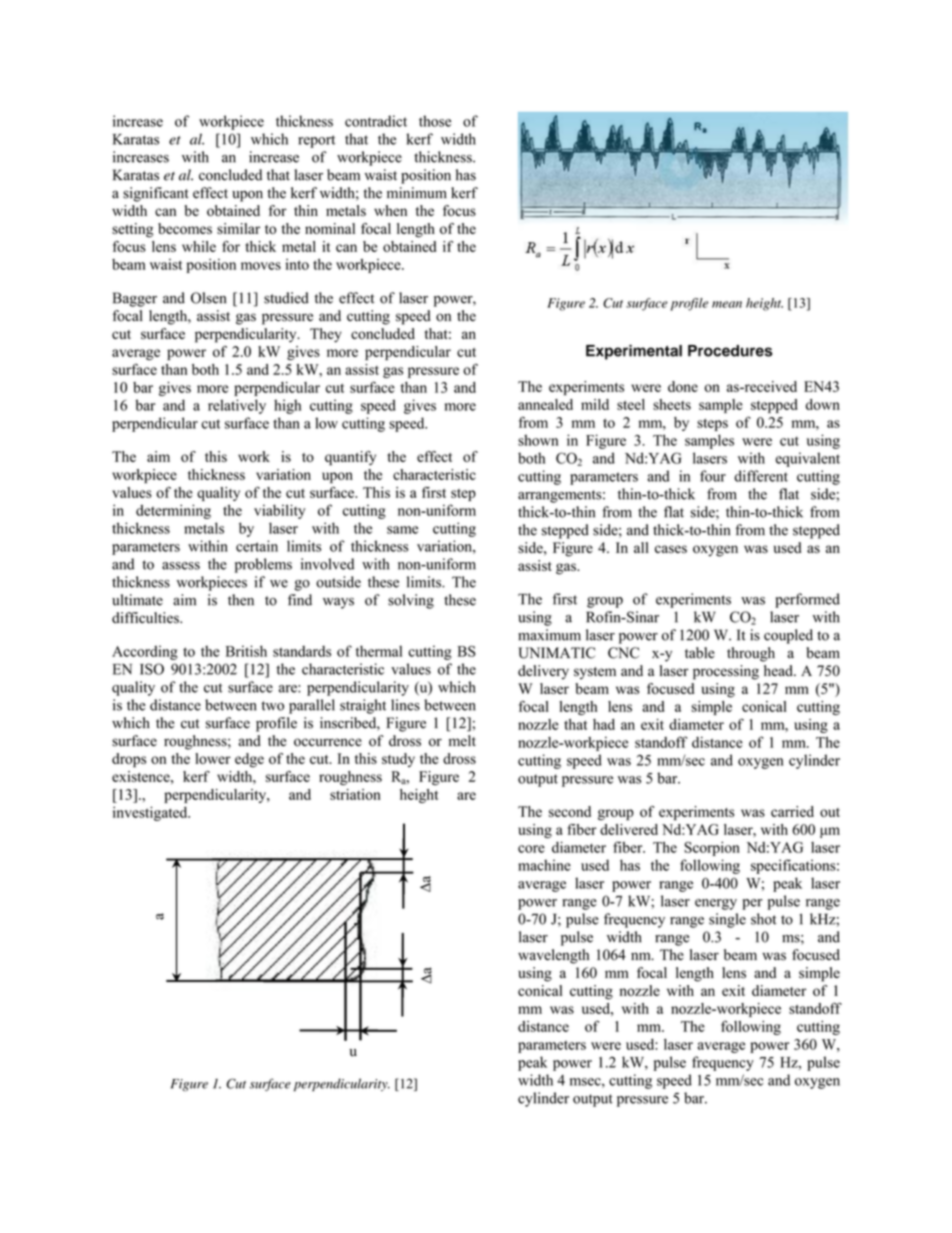 The image size is (952, 1233). What do you see at coordinates (208, 298) in the screenshot?
I see `Olsen` at bounding box center [208, 298].
